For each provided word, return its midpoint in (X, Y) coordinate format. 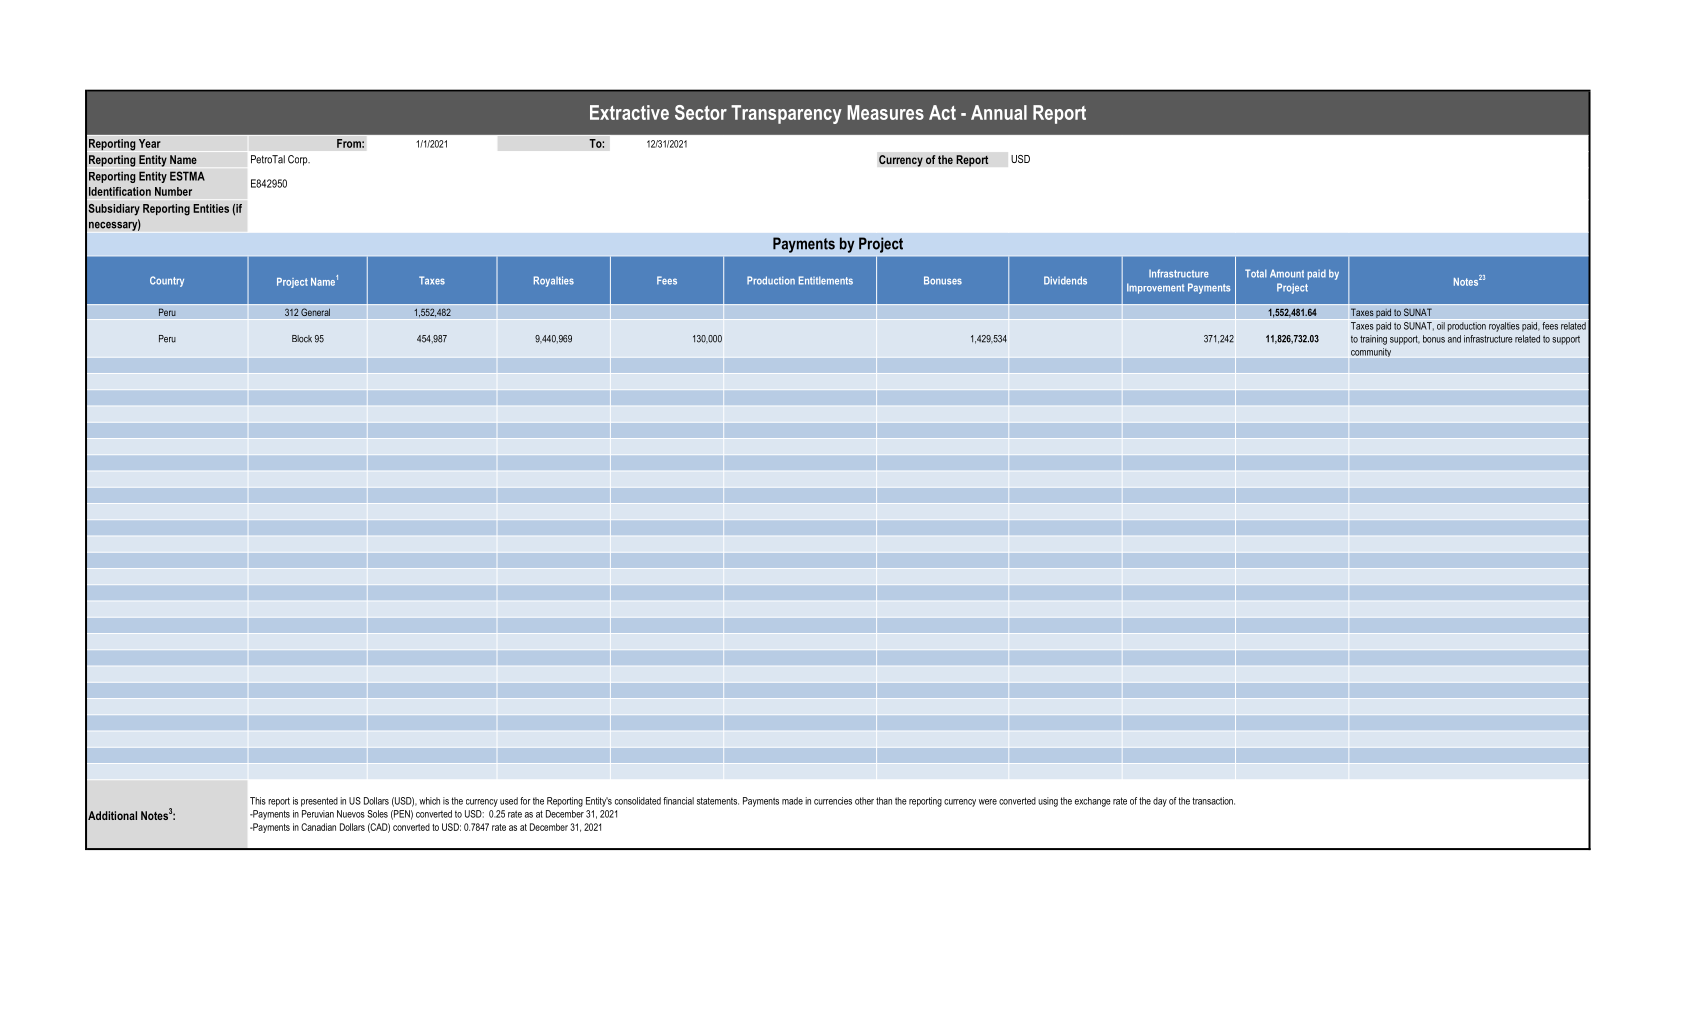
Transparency (786, 114)
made (792, 801)
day (1160, 802)
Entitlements (826, 280)
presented (319, 802)
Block (302, 339)
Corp (299, 160)
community (1371, 352)
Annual (999, 112)
